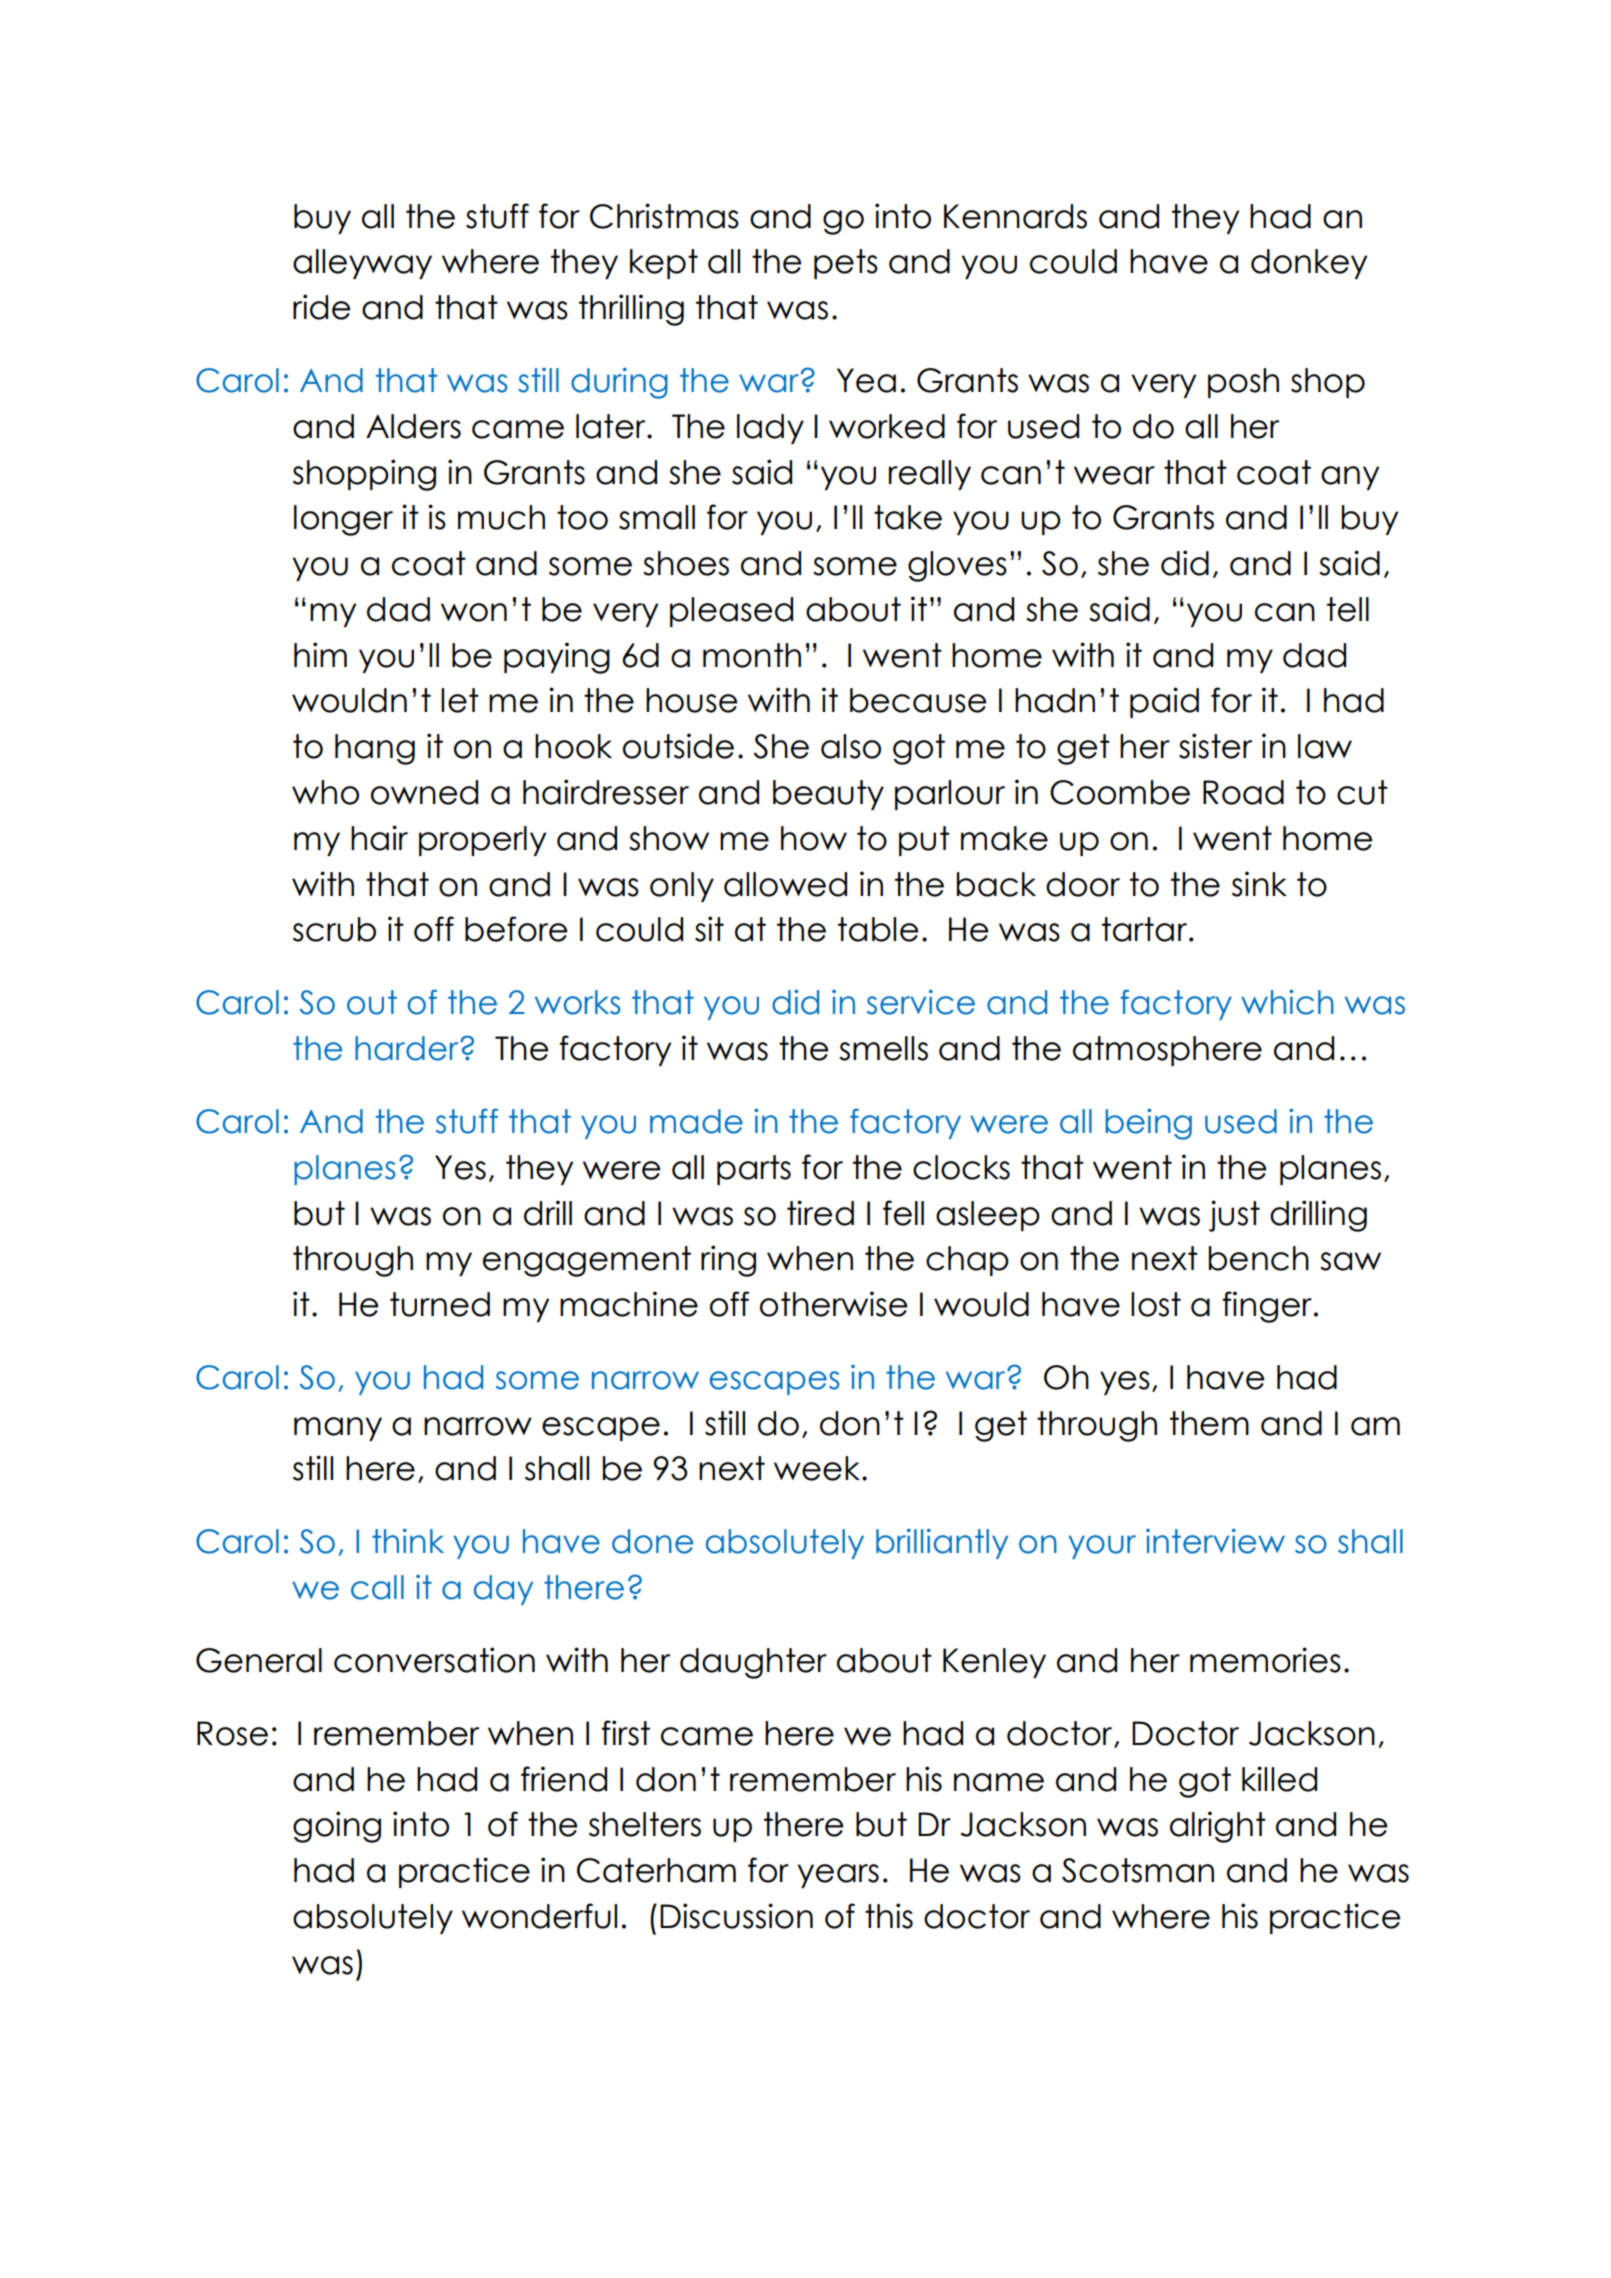 The height and width of the page is (2278, 1611). What do you see at coordinates (752, 655) in the page?
I see `month` at bounding box center [752, 655].
